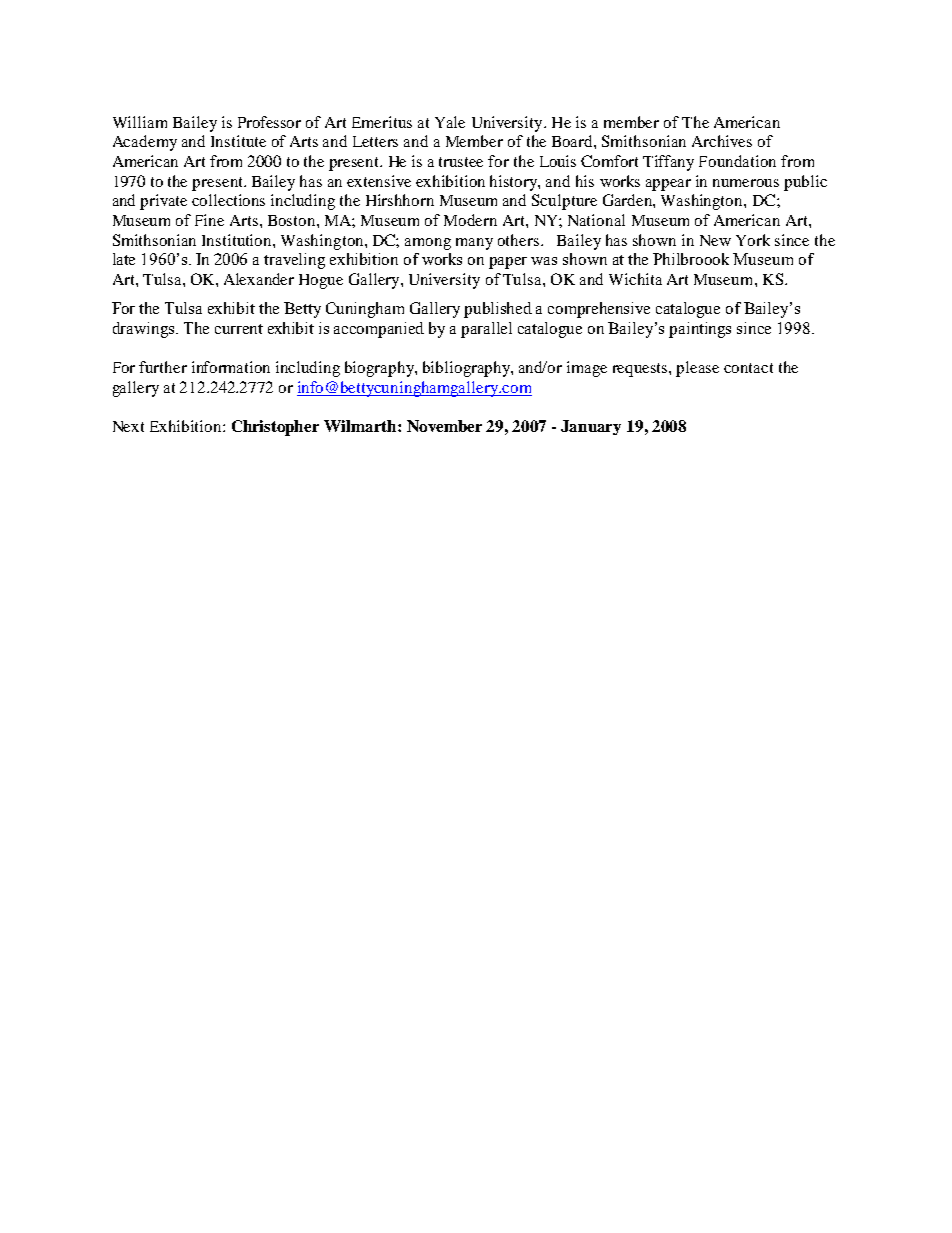  I want to click on numerous, so click(746, 183).
